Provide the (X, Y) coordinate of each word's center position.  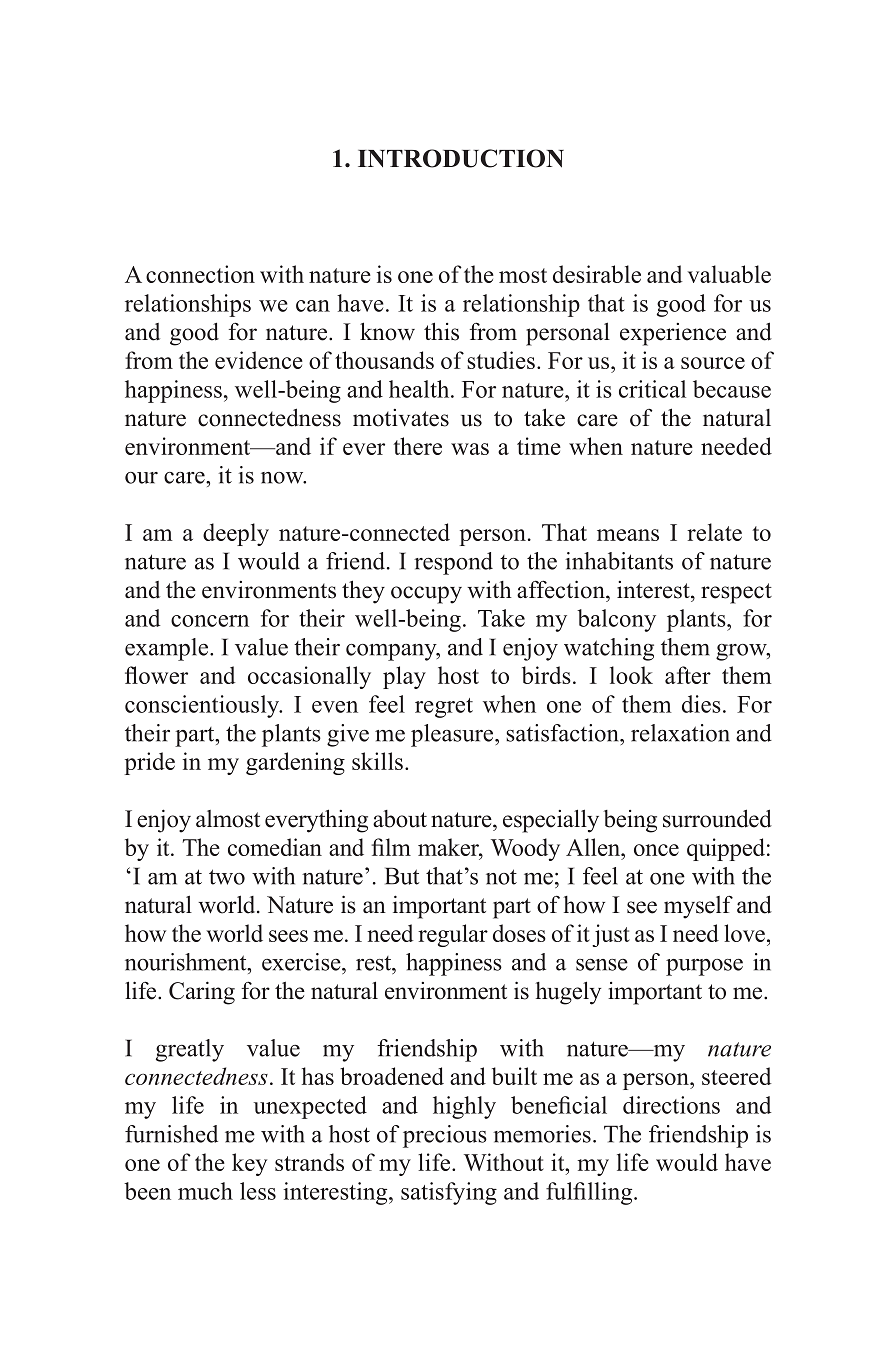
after (688, 675)
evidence (259, 360)
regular (453, 935)
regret (444, 708)
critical (652, 389)
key (249, 1164)
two (227, 877)
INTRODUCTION (461, 158)
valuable (729, 274)
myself (698, 907)
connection (200, 274)
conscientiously (203, 706)
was (470, 449)
